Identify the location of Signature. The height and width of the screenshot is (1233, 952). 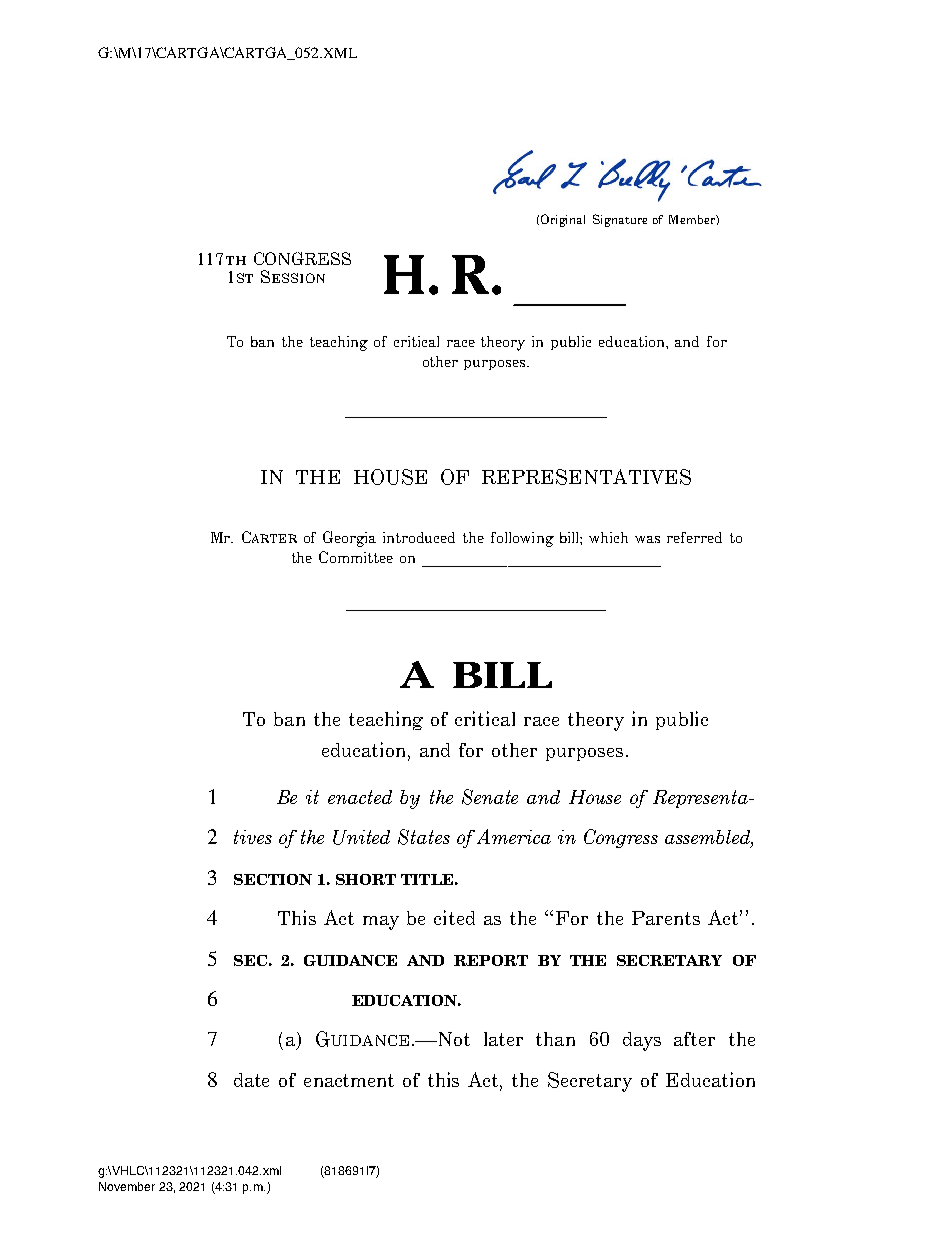
(620, 220).
